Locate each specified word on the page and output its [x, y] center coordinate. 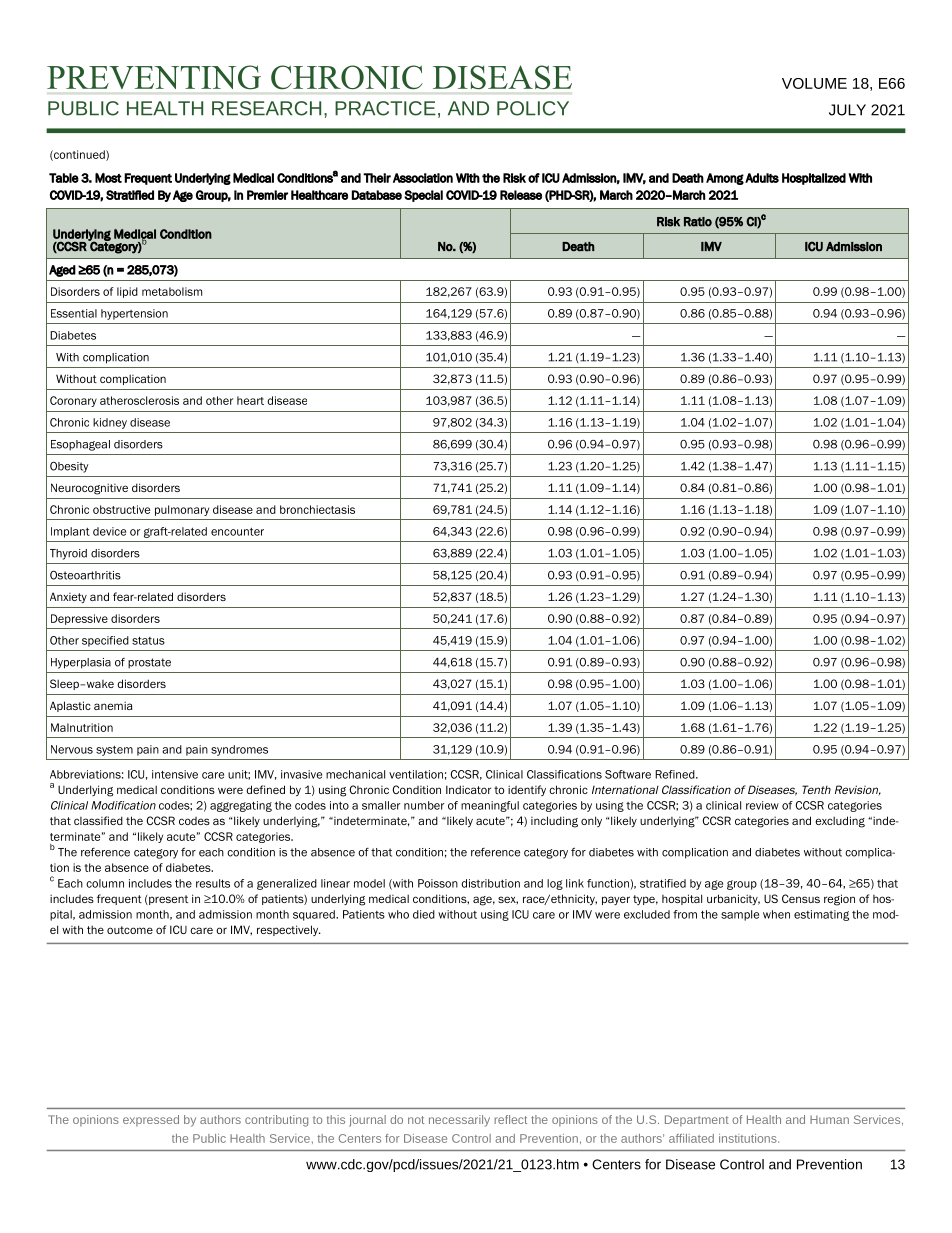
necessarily [459, 1121]
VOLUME [814, 83]
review [762, 805]
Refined [676, 774]
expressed [151, 1120]
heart [250, 400]
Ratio [698, 222]
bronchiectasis [317, 509]
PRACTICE [385, 108]
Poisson [438, 883]
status [148, 640]
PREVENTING [154, 77]
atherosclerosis [139, 400]
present [167, 900]
